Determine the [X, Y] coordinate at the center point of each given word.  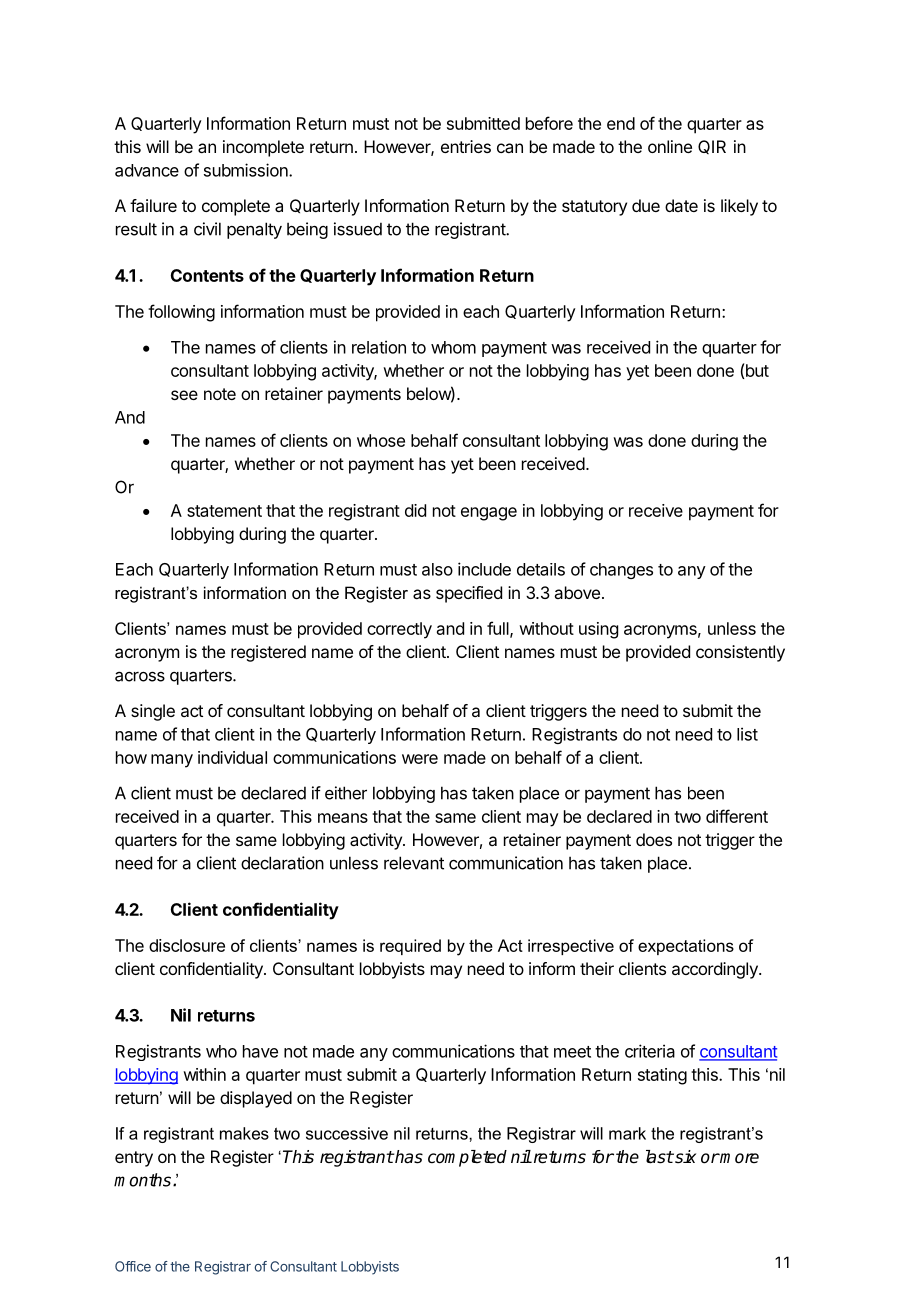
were [420, 759]
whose [381, 440]
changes [621, 571]
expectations [686, 947]
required [410, 947]
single [153, 712]
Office [133, 1266]
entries [466, 146]
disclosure [187, 945]
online [670, 146]
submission [247, 170]
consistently [740, 653]
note [220, 394]
